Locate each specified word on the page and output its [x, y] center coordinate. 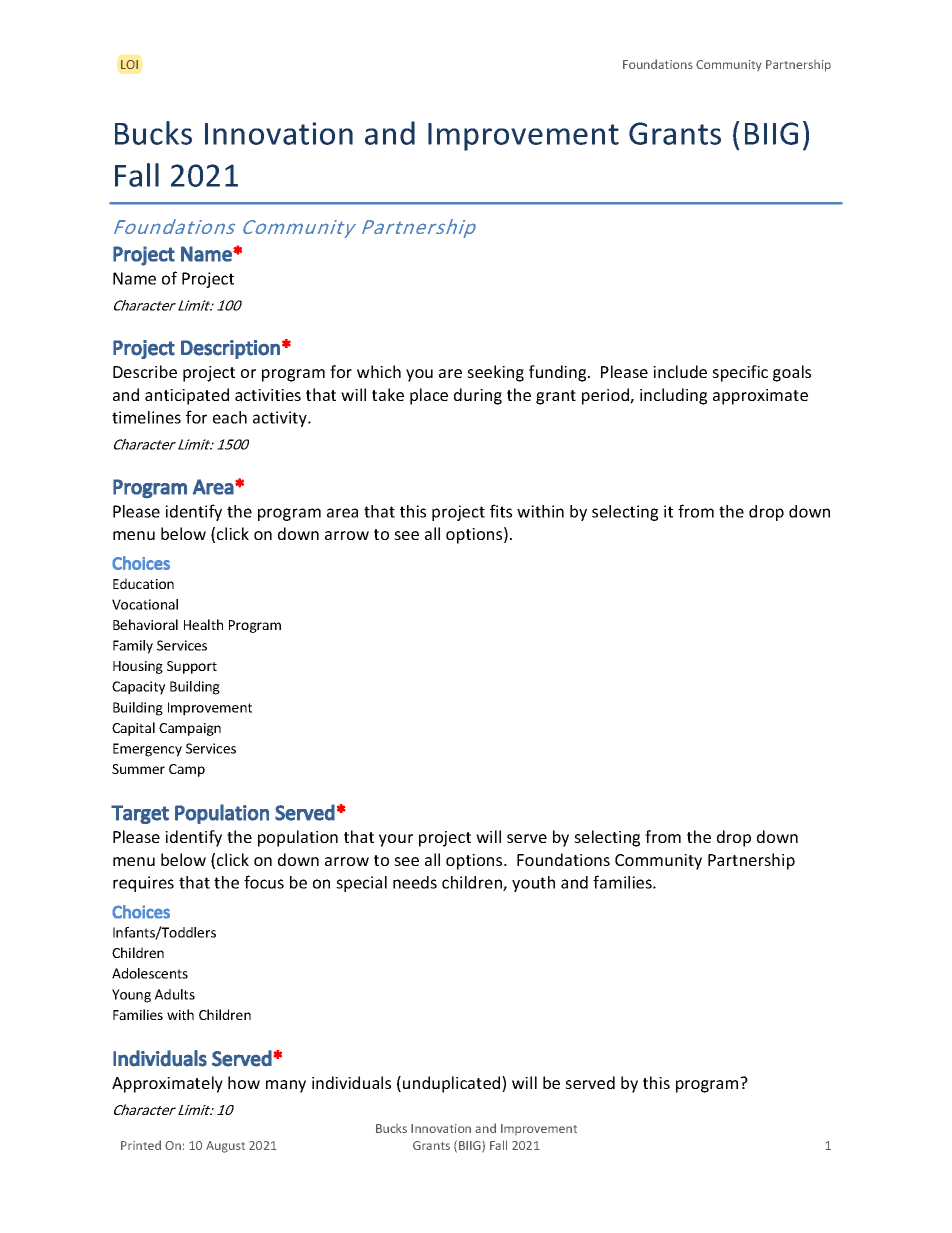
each [230, 417]
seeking [495, 373]
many [286, 1086]
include [680, 371]
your [396, 840]
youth [533, 884]
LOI [129, 64]
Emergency [147, 750]
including [673, 396]
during [478, 396]
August [225, 1147]
